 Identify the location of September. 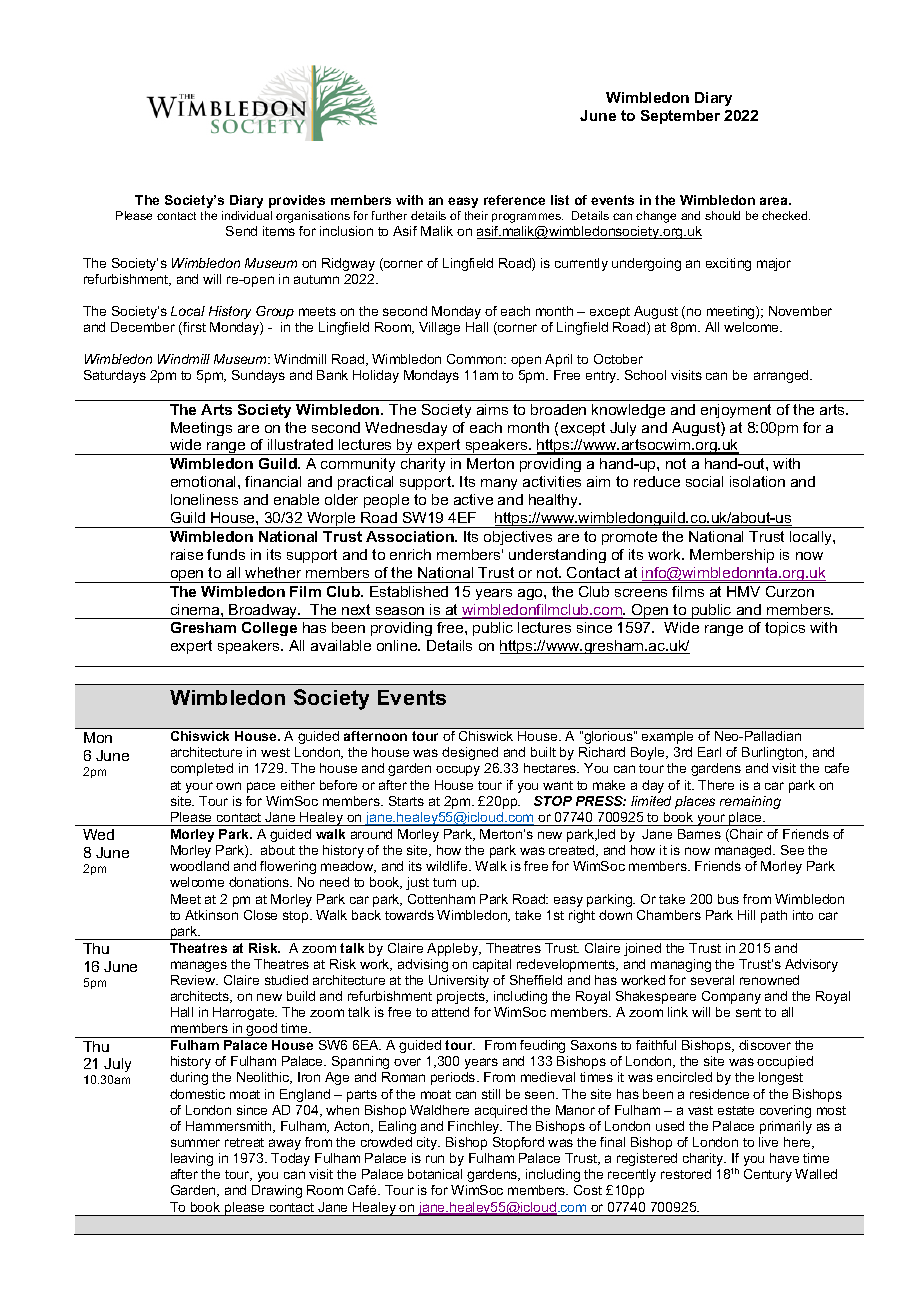
(680, 117).
